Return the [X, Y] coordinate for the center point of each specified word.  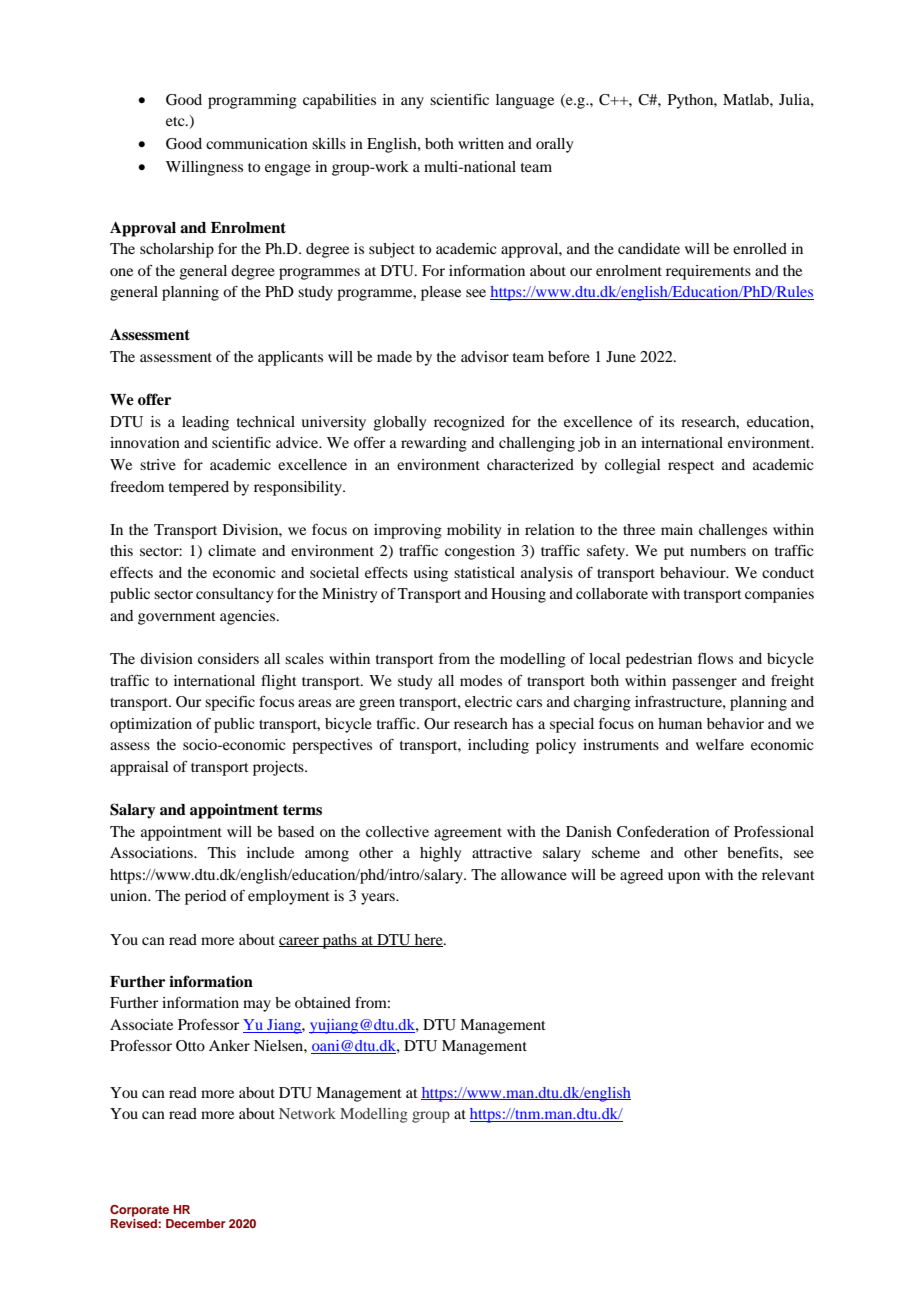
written [481, 143]
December [195, 1223]
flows [715, 658]
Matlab [747, 99]
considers [228, 658]
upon [684, 878]
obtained [323, 1002]
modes [481, 680]
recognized [469, 423]
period [205, 897]
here [428, 940]
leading [205, 423]
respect [691, 467]
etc [176, 121]
